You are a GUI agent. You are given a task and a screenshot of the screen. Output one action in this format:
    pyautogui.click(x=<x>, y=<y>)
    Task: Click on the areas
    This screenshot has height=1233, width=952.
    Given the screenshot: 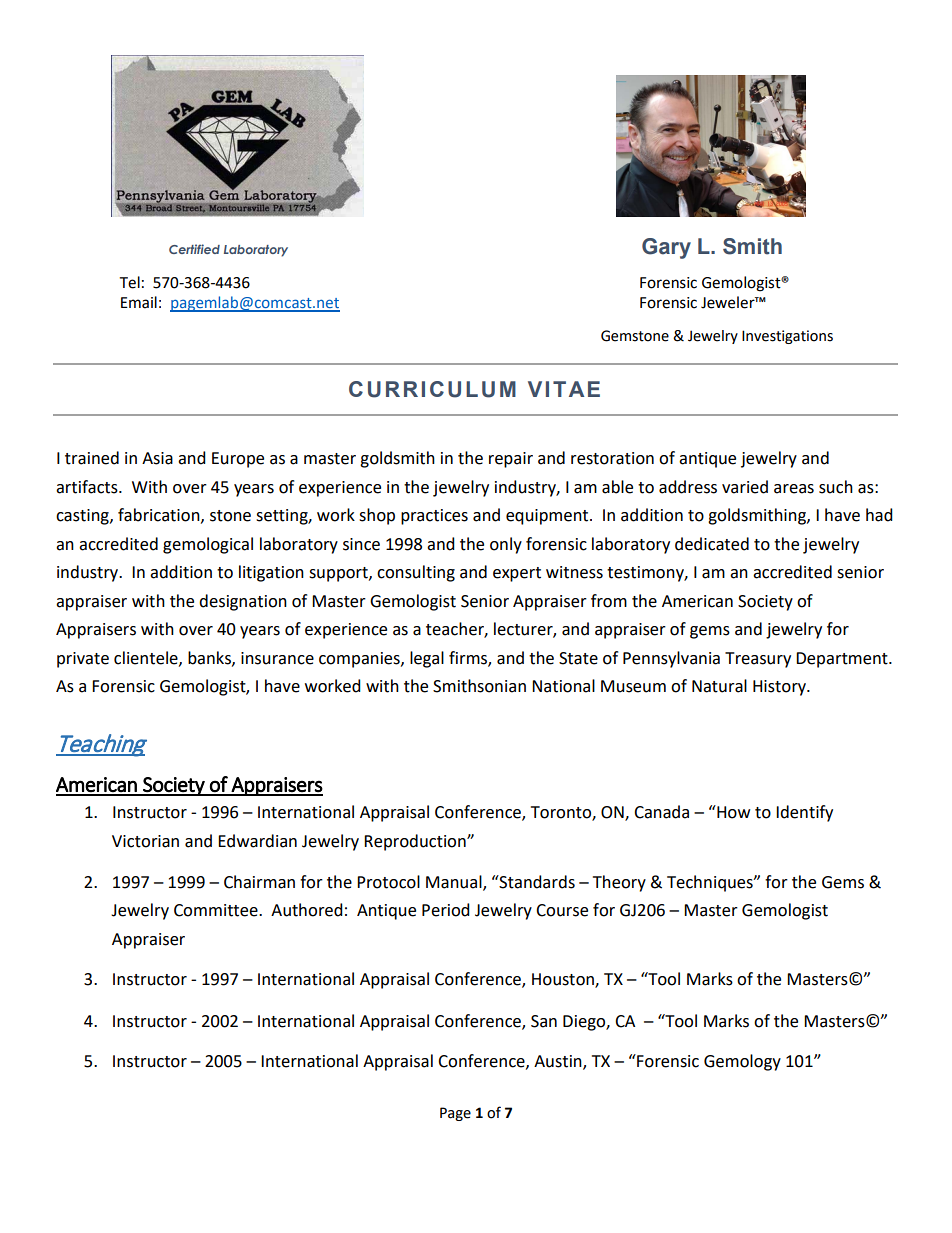 What is the action you would take?
    pyautogui.click(x=794, y=489)
